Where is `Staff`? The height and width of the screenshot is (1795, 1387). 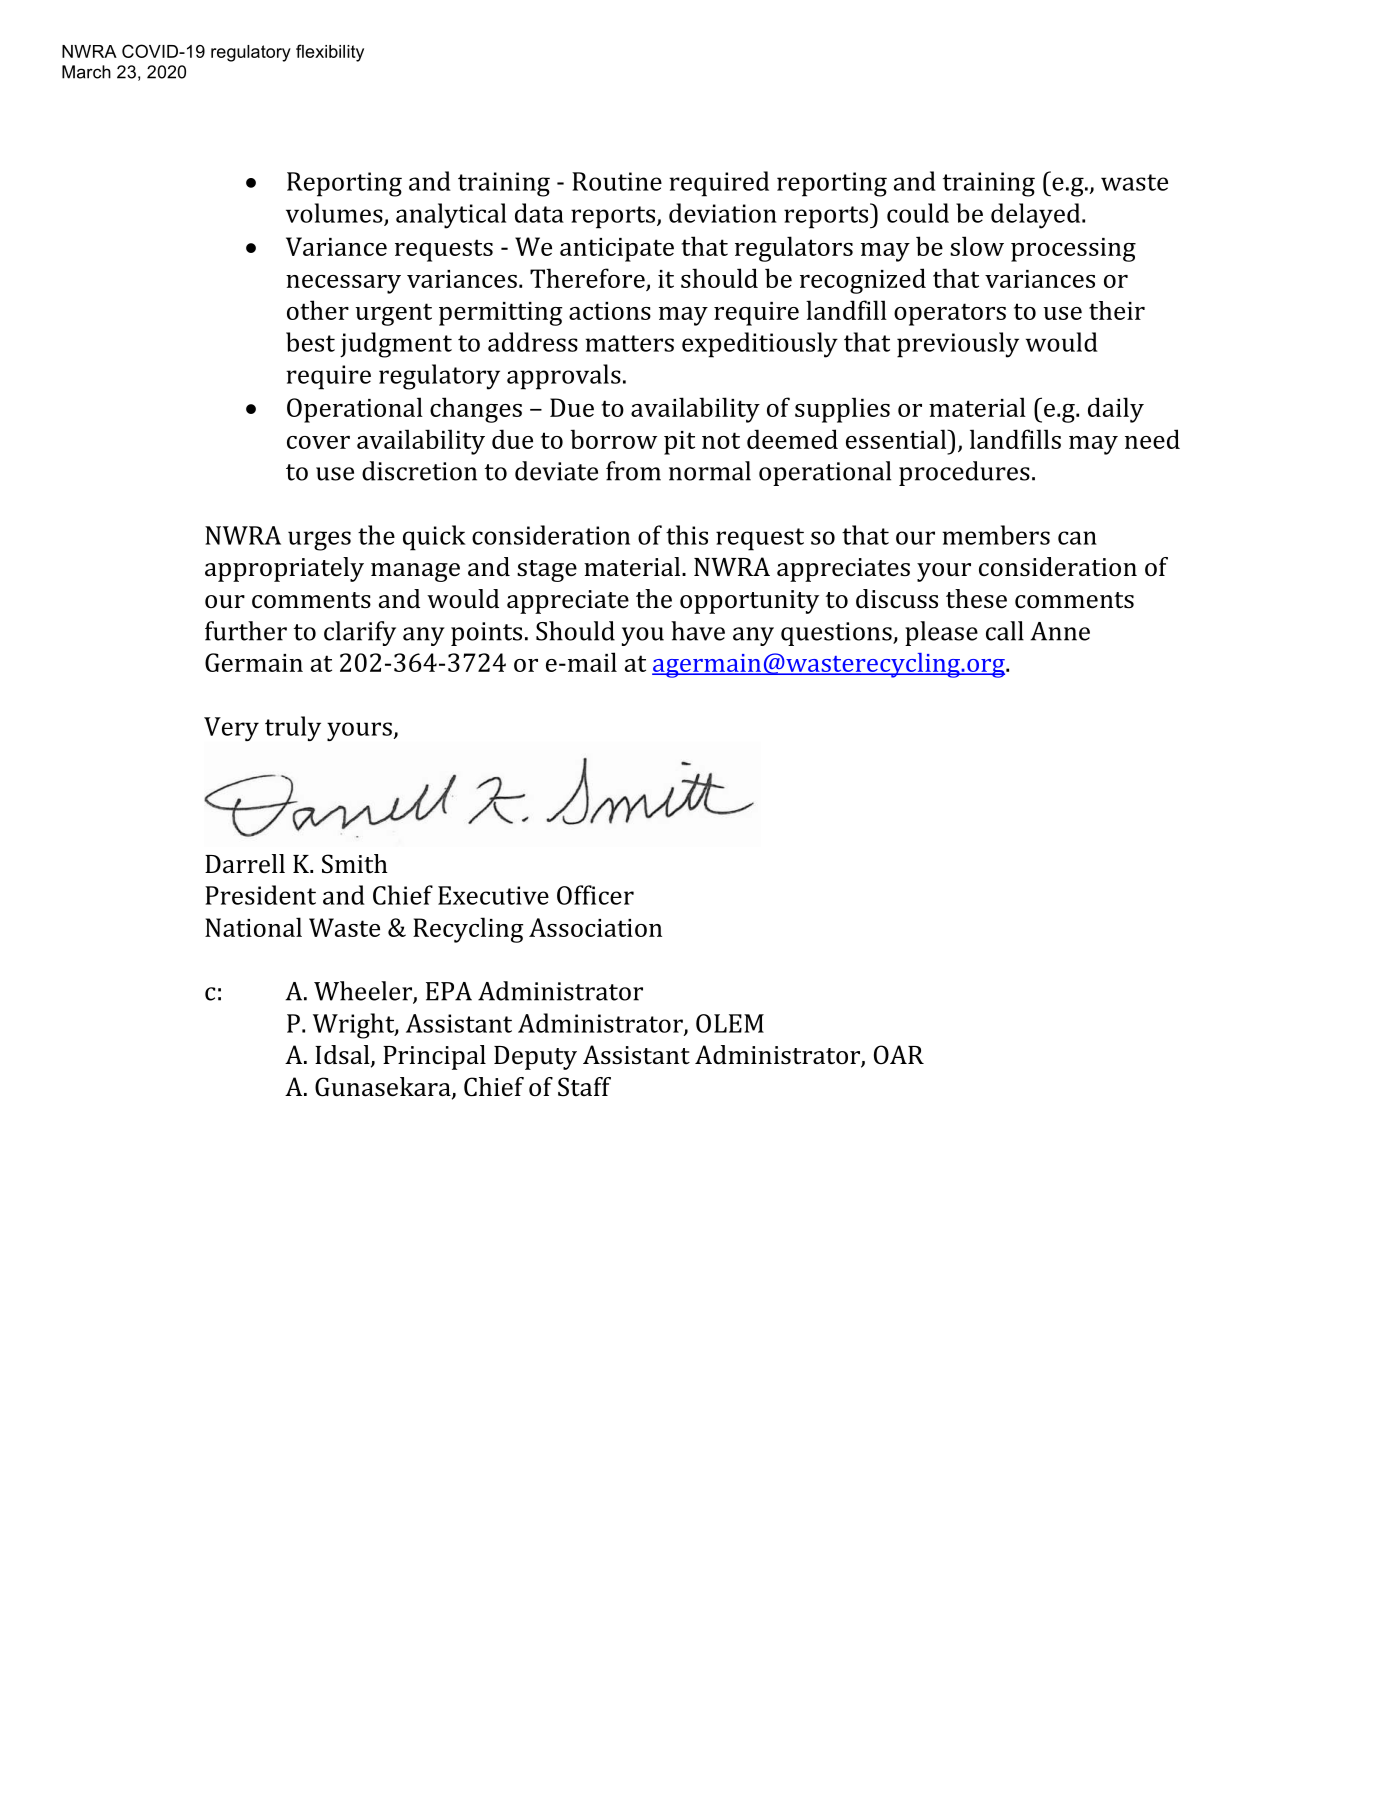
Staff is located at coordinates (584, 1087).
